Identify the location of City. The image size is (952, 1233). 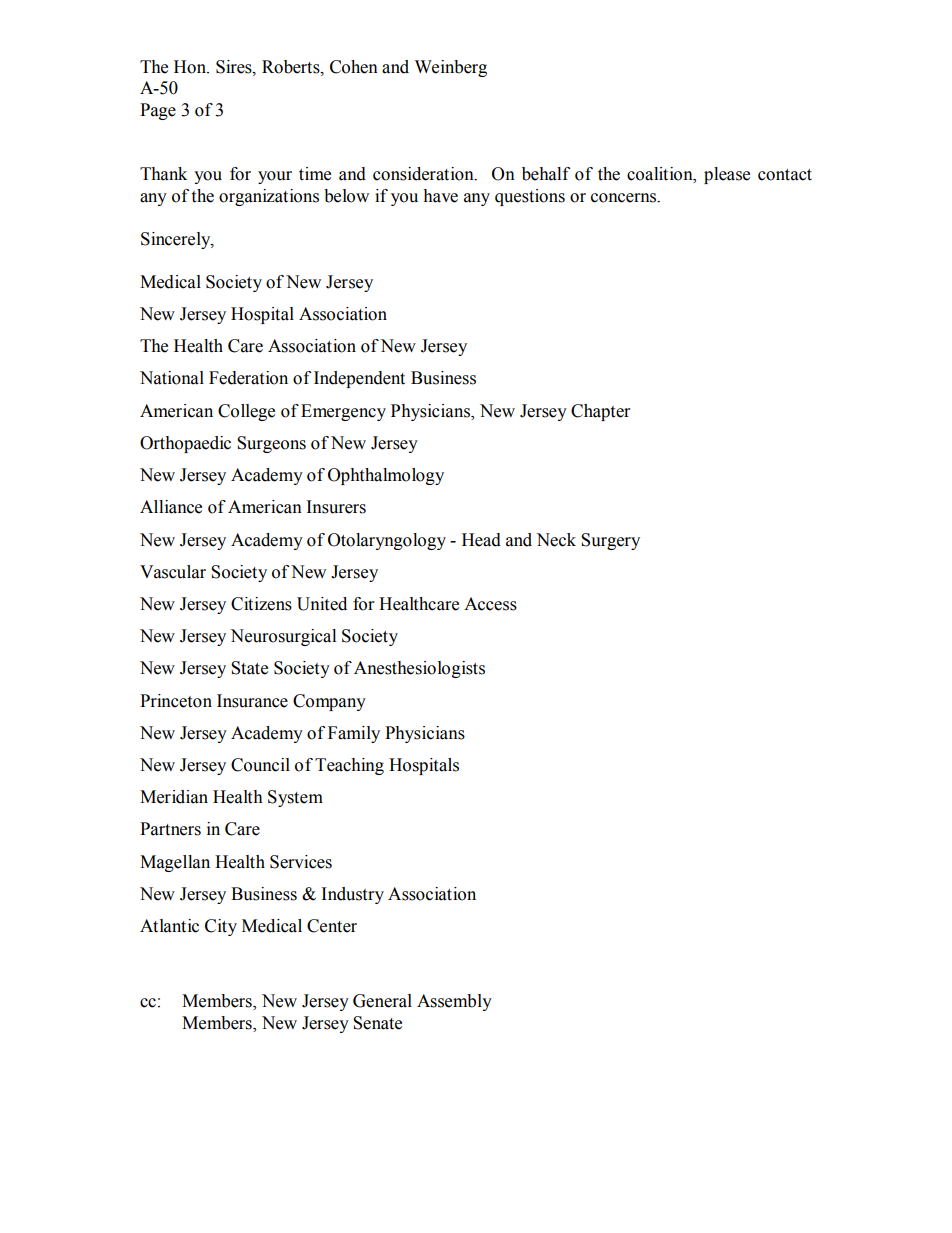
(221, 927).
